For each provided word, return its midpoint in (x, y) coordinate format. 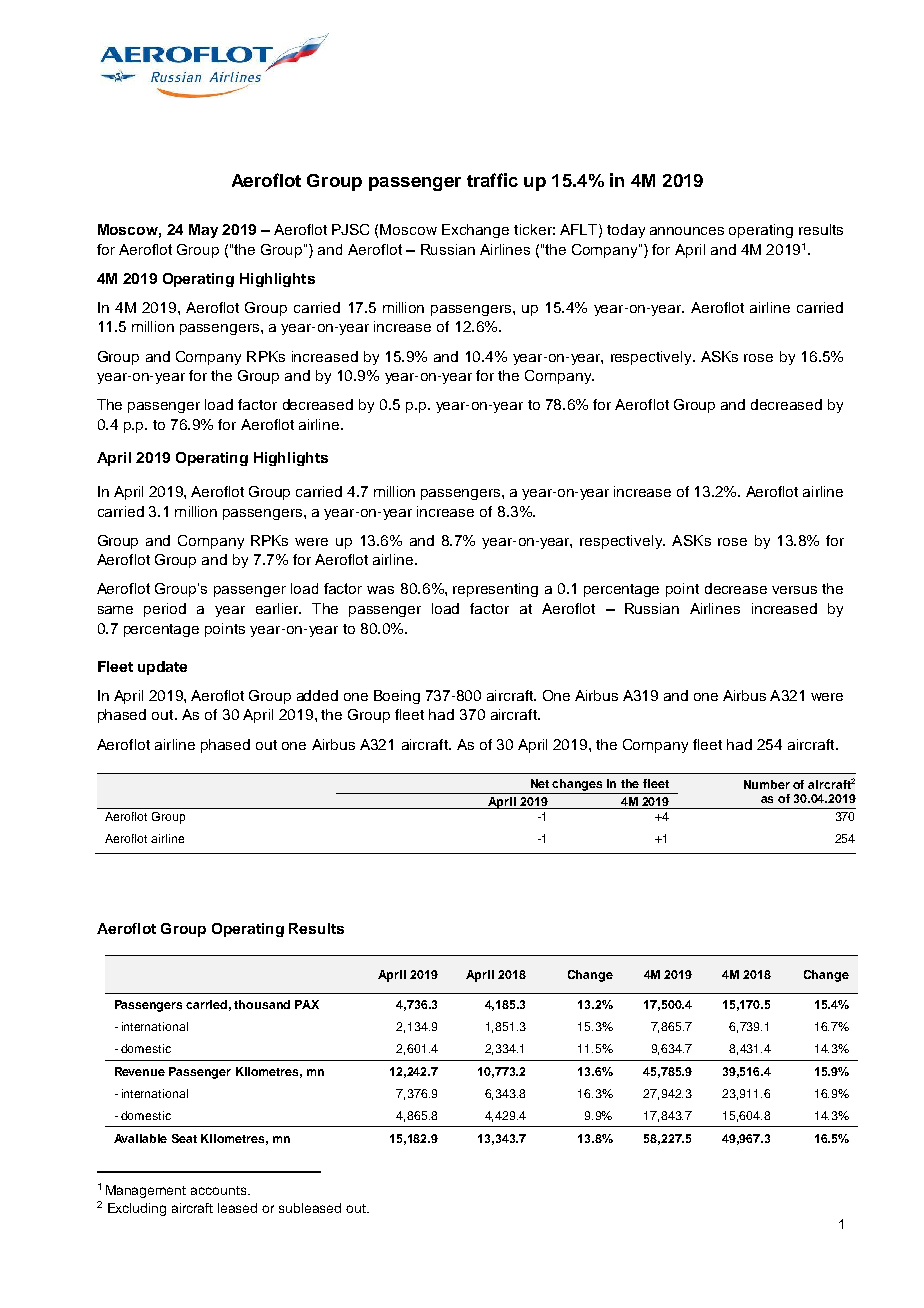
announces (687, 231)
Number (767, 784)
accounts (220, 1190)
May (203, 231)
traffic (492, 180)
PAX (307, 1004)
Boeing (397, 697)
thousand (262, 1004)
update (162, 668)
